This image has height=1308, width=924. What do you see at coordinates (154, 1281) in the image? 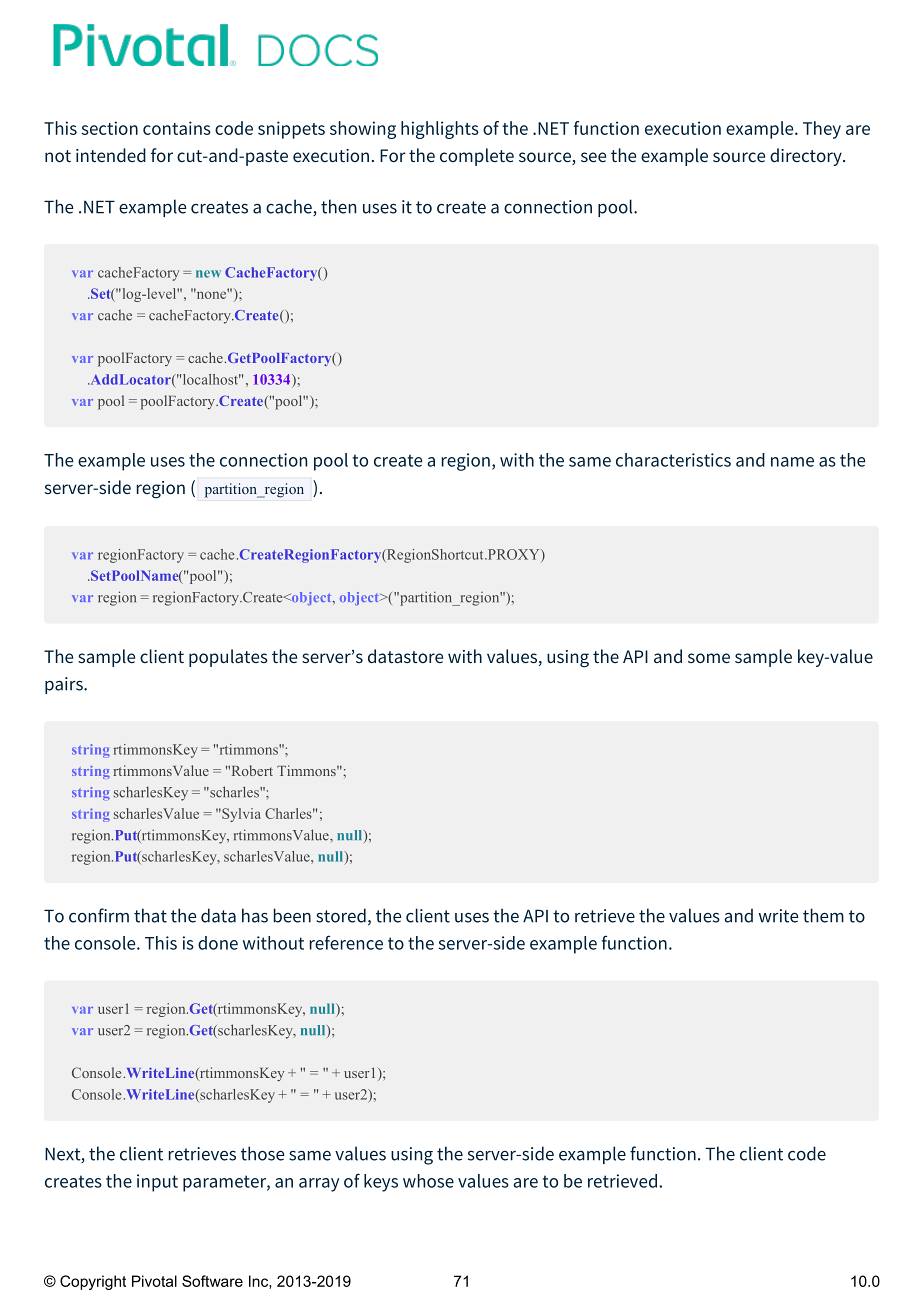
I see `Pivotal` at bounding box center [154, 1281].
